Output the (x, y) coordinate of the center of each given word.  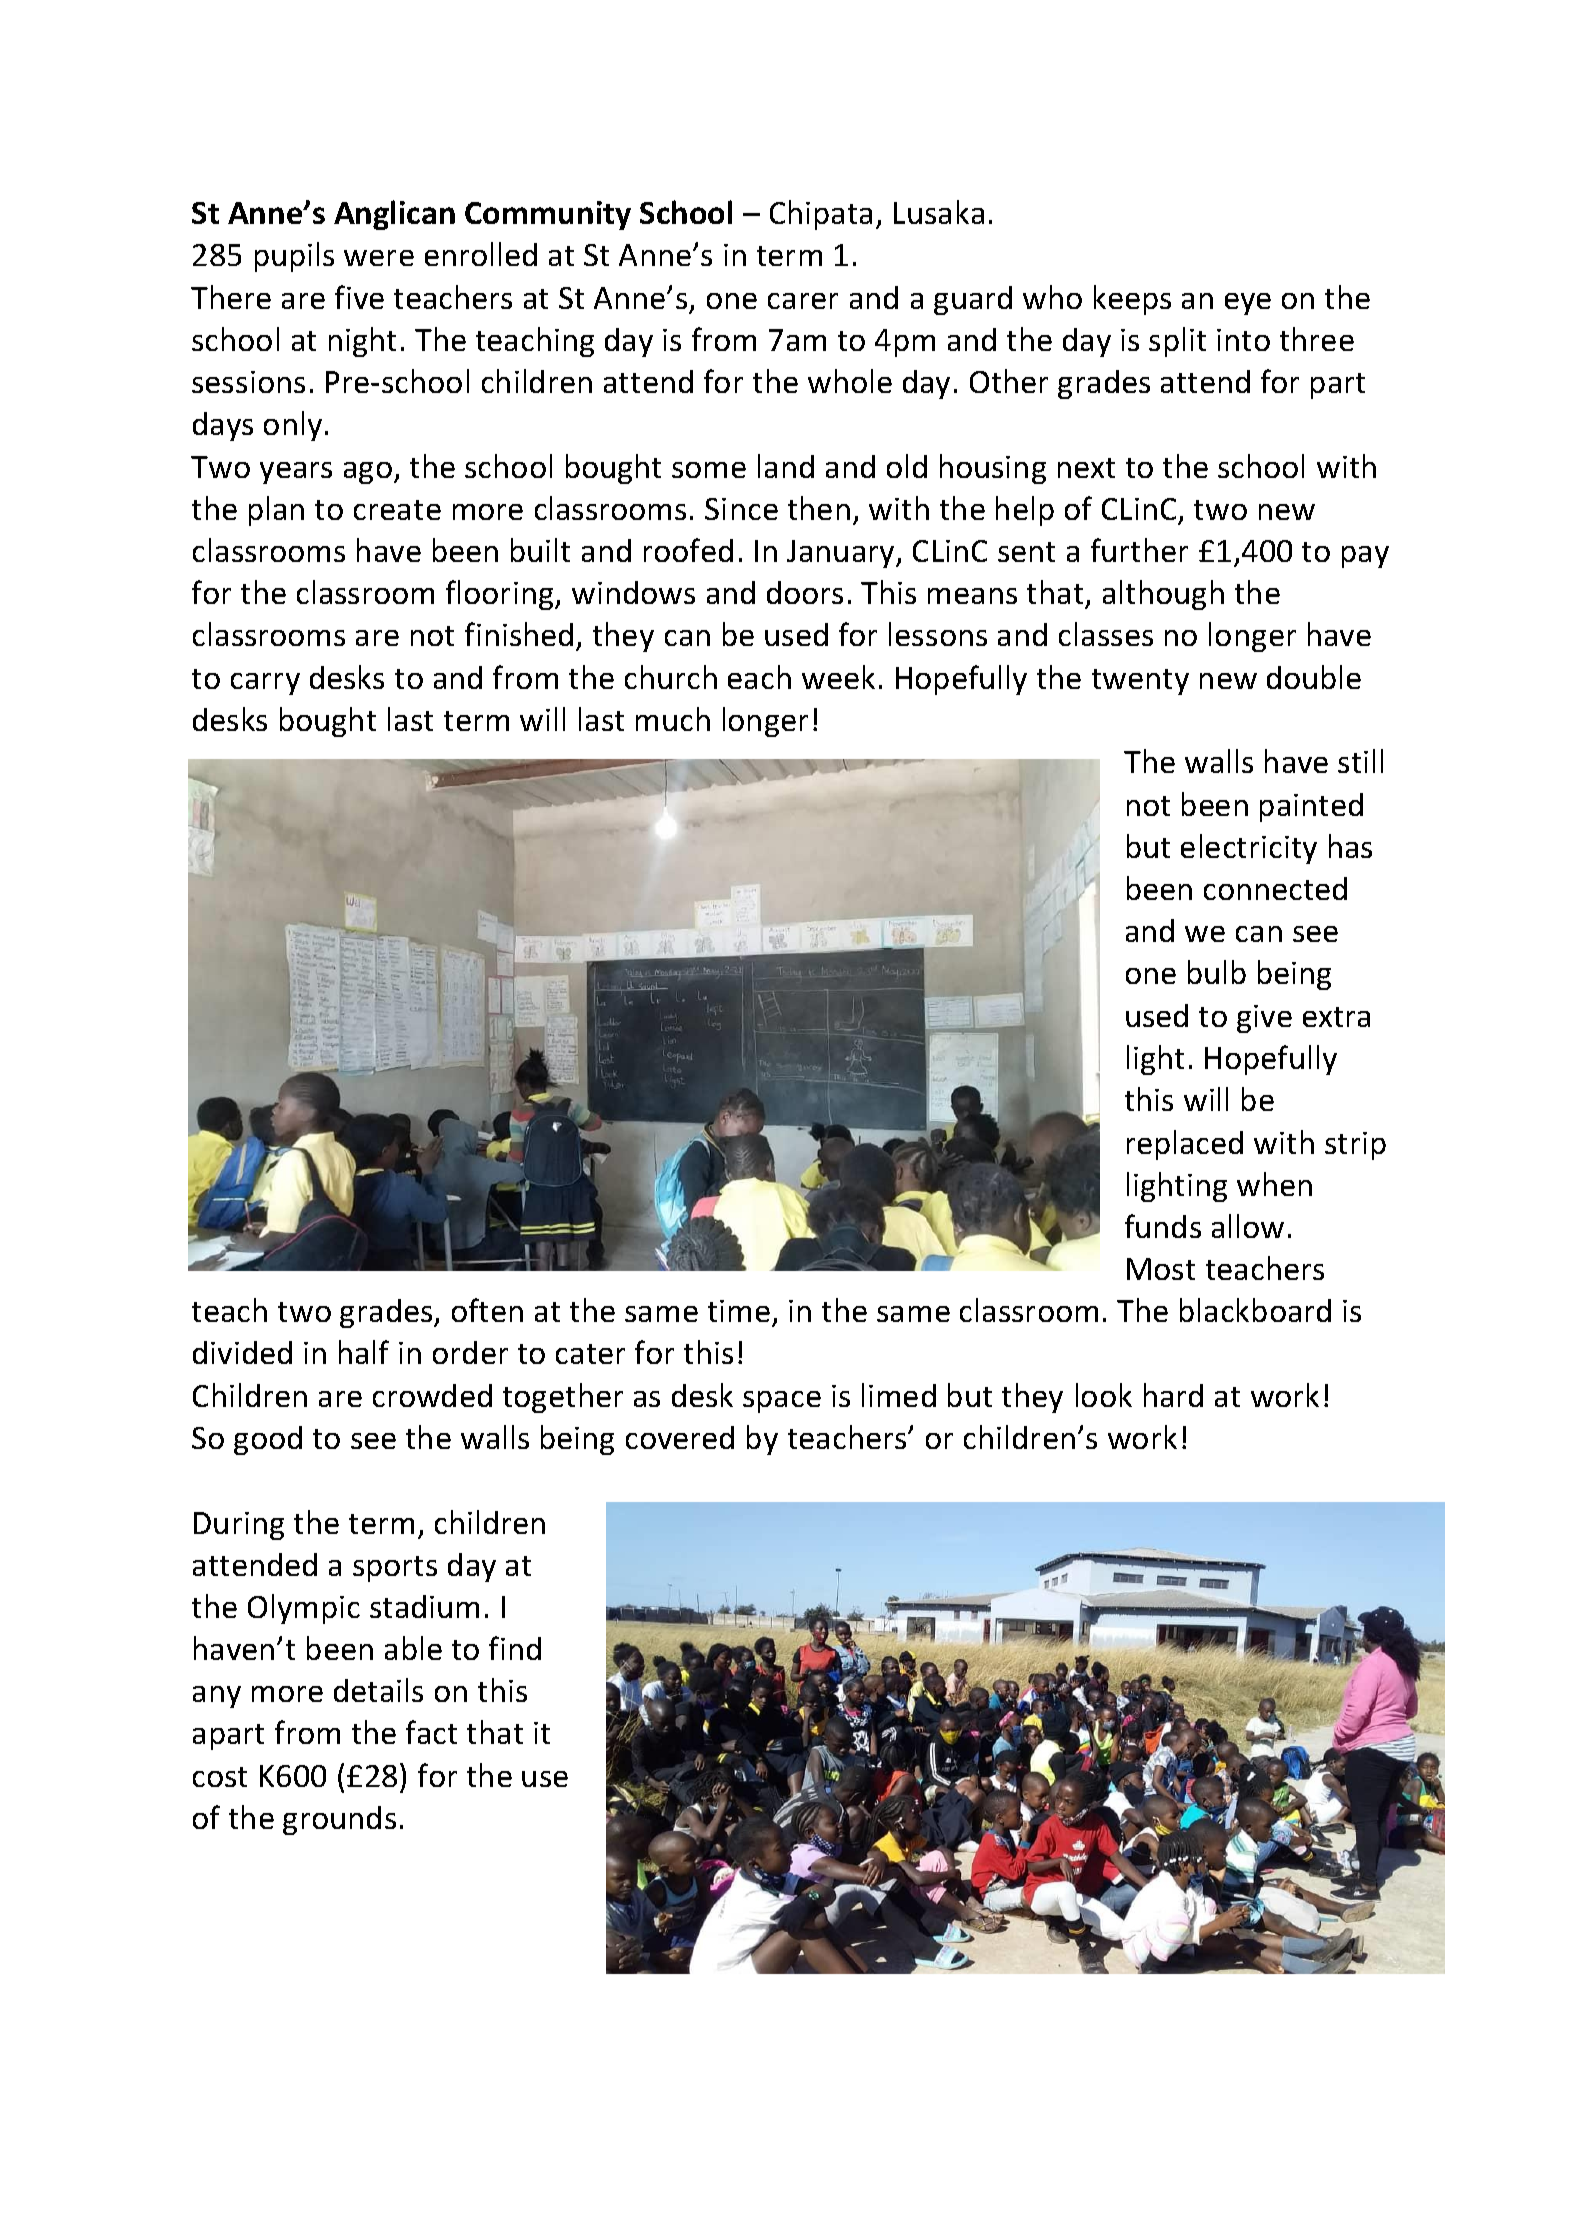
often (487, 1310)
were (379, 258)
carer (803, 301)
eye (1248, 304)
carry (265, 684)
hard (1173, 1395)
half (364, 1352)
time (739, 1311)
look (1104, 1395)
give (1264, 1019)
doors (805, 592)
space (782, 1402)
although (1163, 595)
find (515, 1648)
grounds (339, 1820)
